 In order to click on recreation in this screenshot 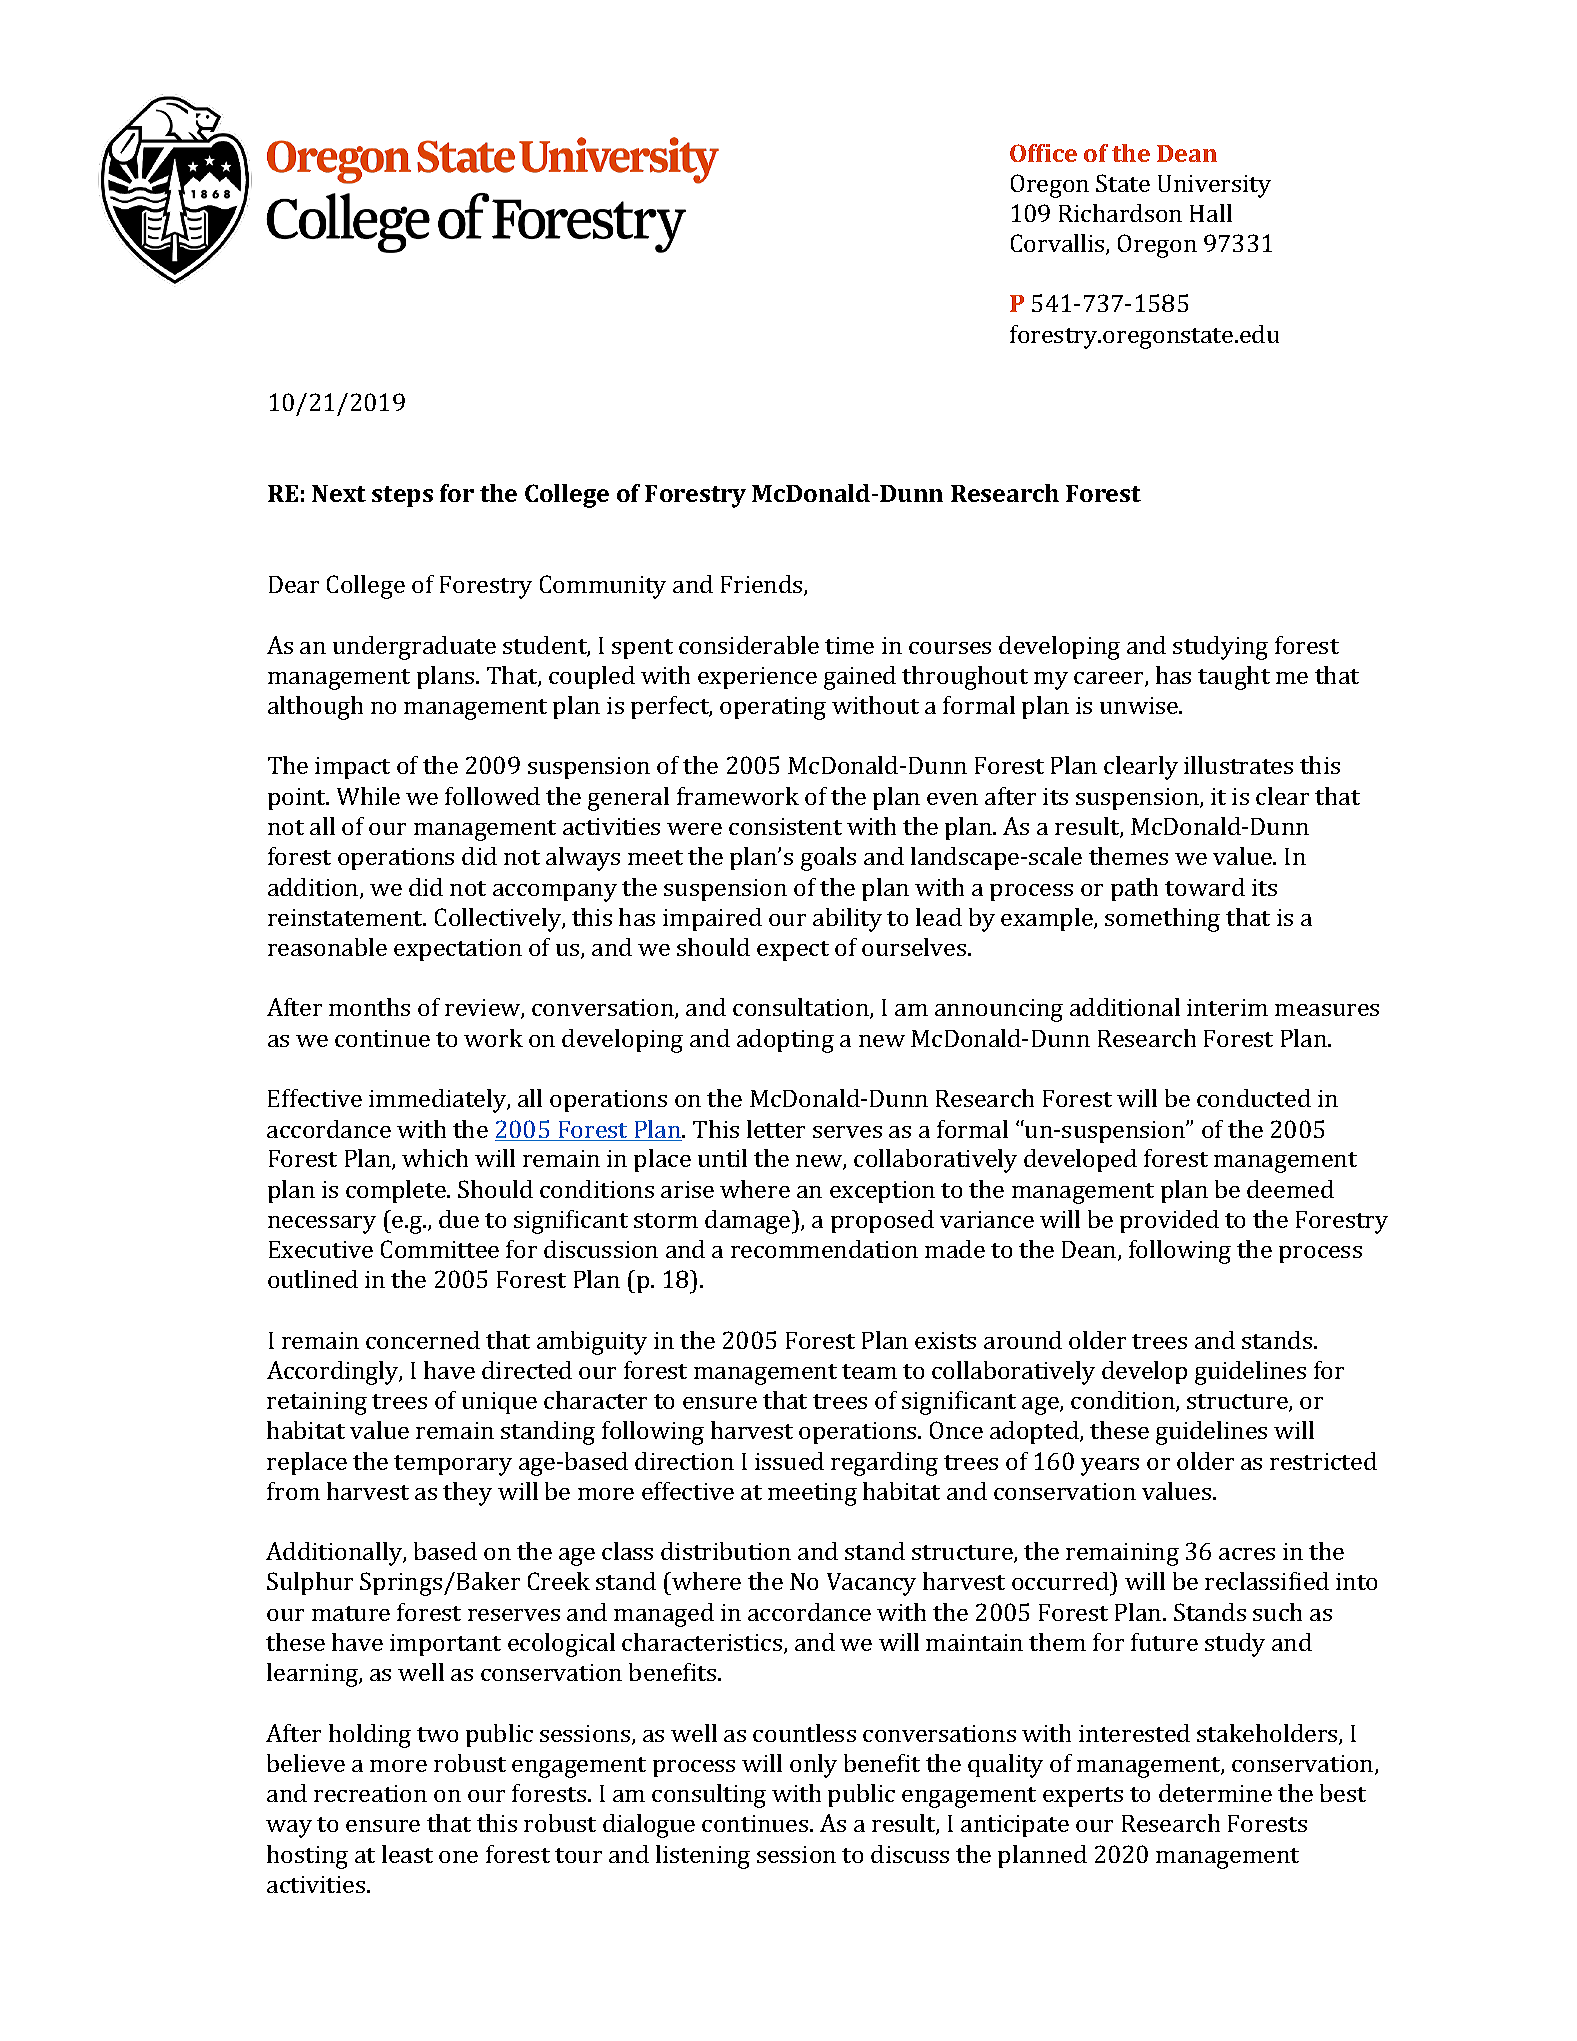, I will do `click(370, 1793)`.
